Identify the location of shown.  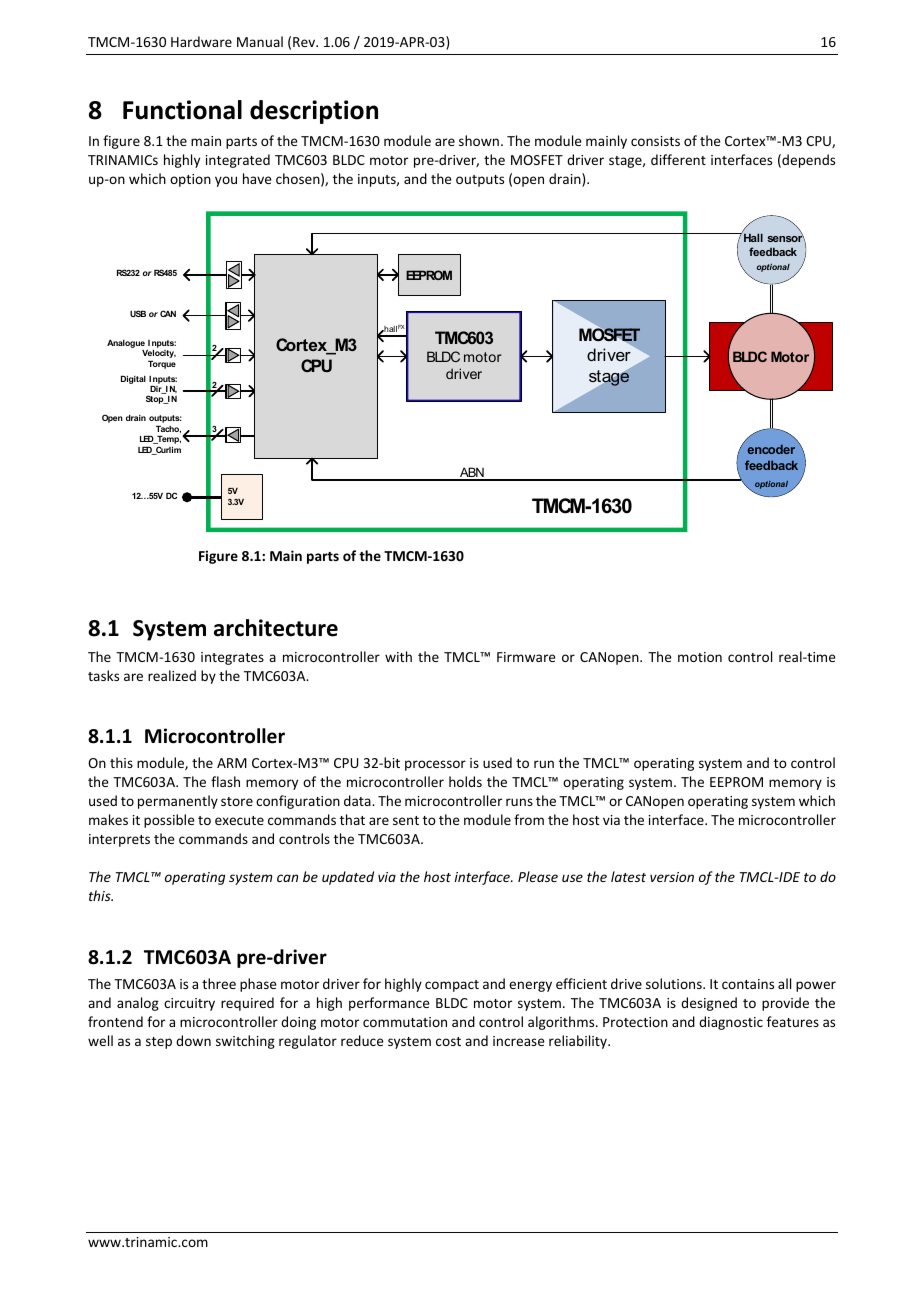
(480, 140).
